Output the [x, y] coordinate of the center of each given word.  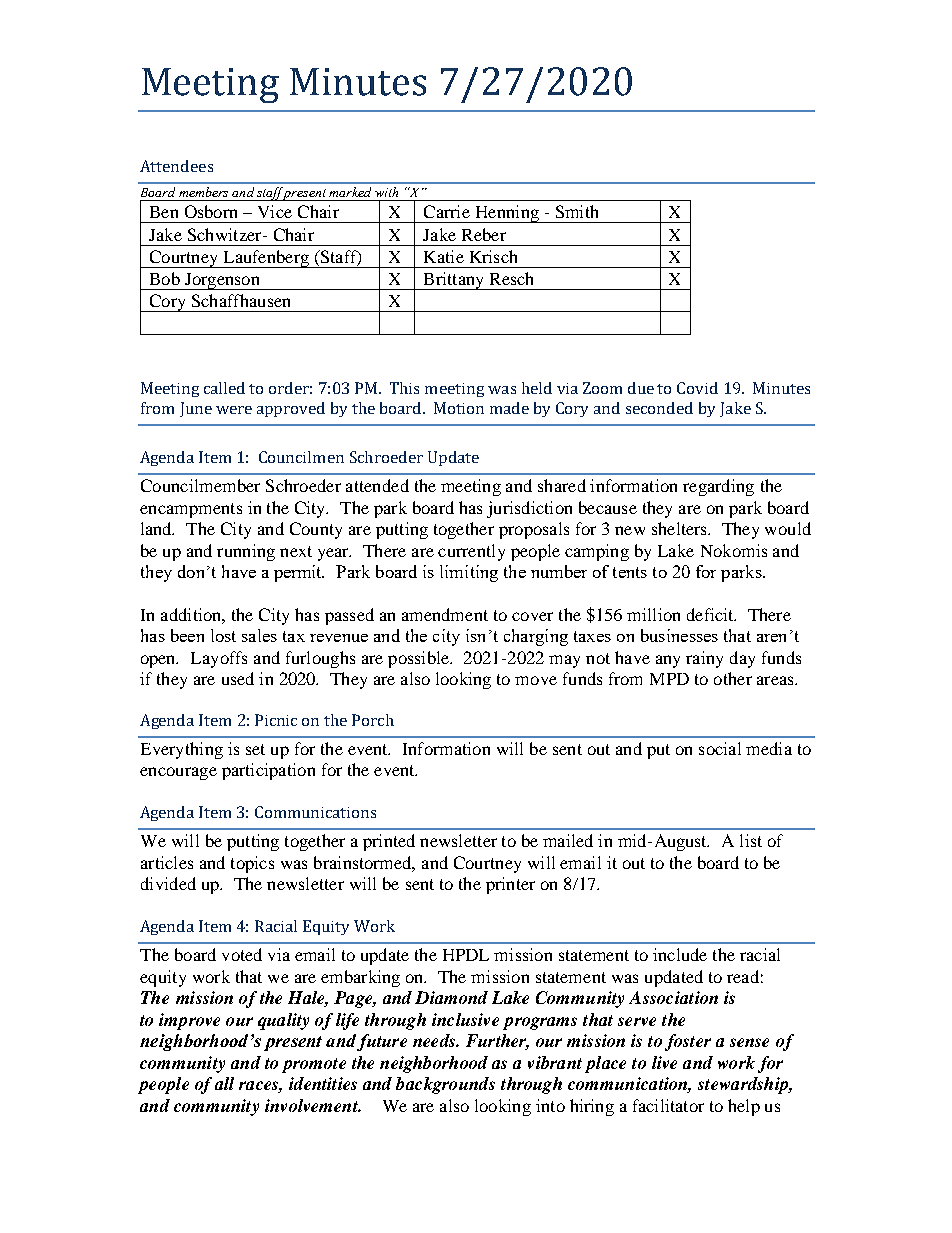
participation [268, 771]
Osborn [211, 211]
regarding [718, 487]
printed [389, 842]
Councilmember [200, 485]
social [720, 748]
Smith [577, 211]
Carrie [447, 211]
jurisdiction [529, 509]
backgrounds [445, 1085]
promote [314, 1065]
